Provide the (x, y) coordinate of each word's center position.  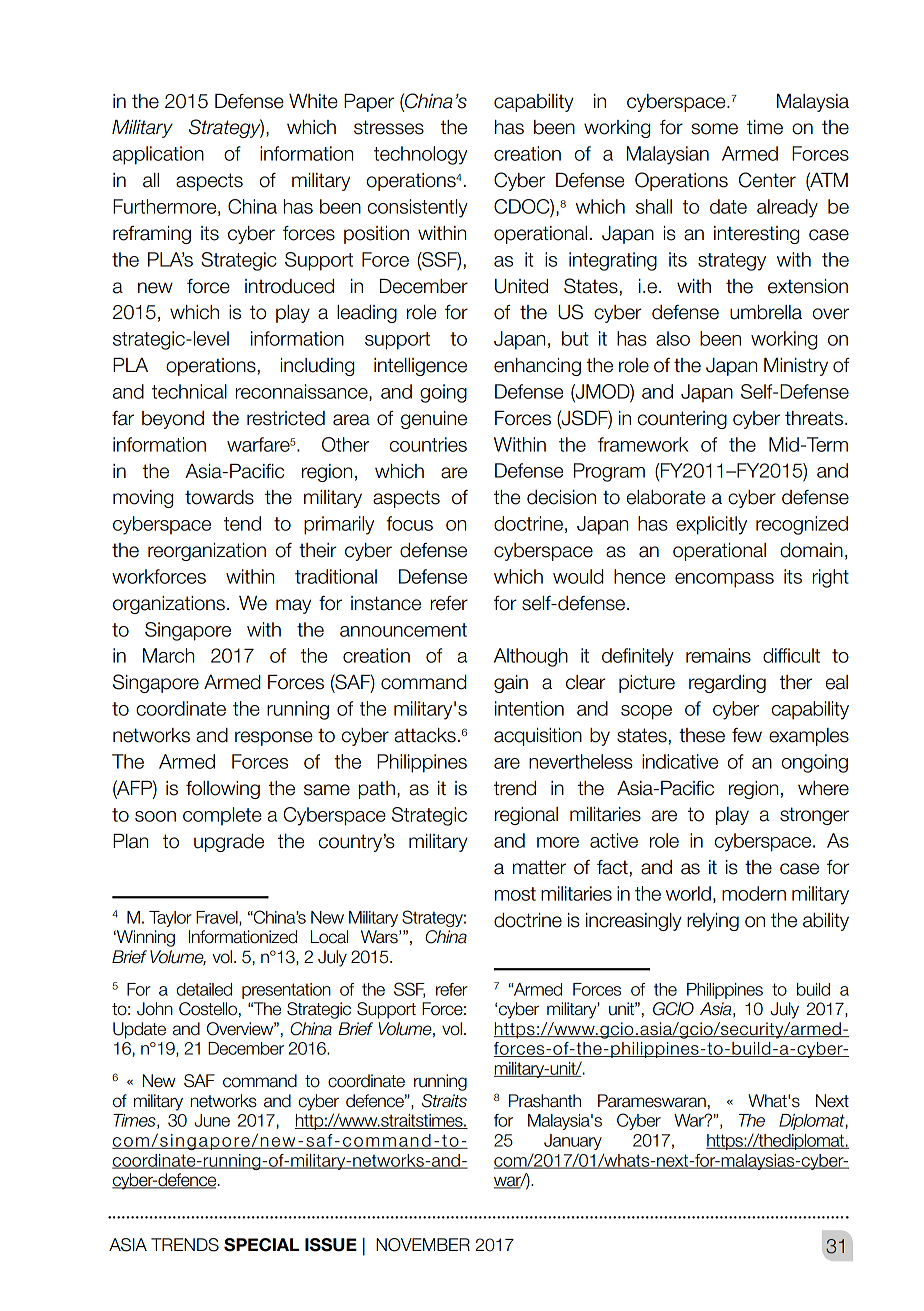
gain (511, 684)
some (714, 129)
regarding (727, 684)
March (168, 655)
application (158, 155)
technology (420, 155)
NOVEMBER (423, 1245)
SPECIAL (261, 1245)
